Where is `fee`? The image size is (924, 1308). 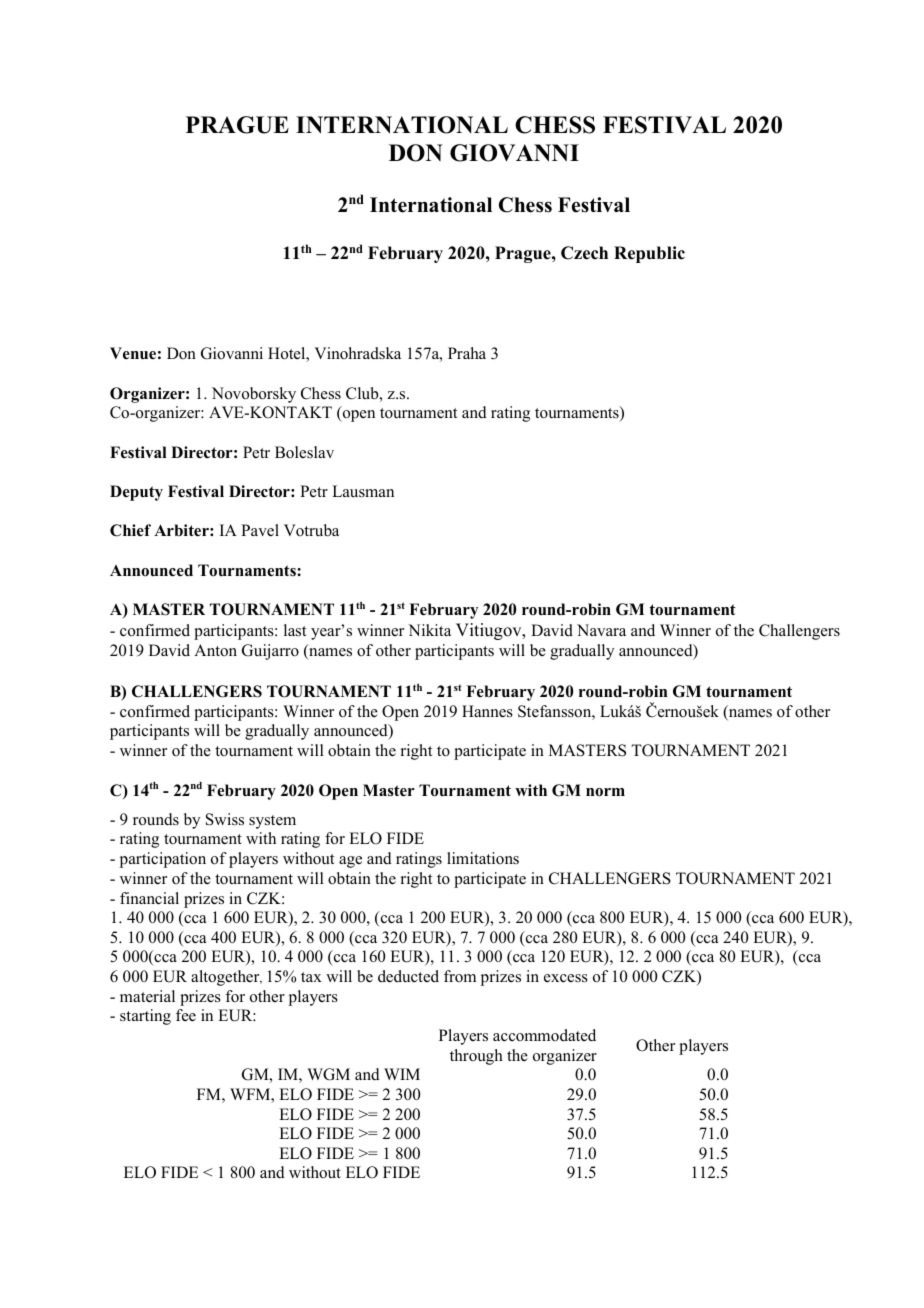
fee is located at coordinates (186, 1015).
